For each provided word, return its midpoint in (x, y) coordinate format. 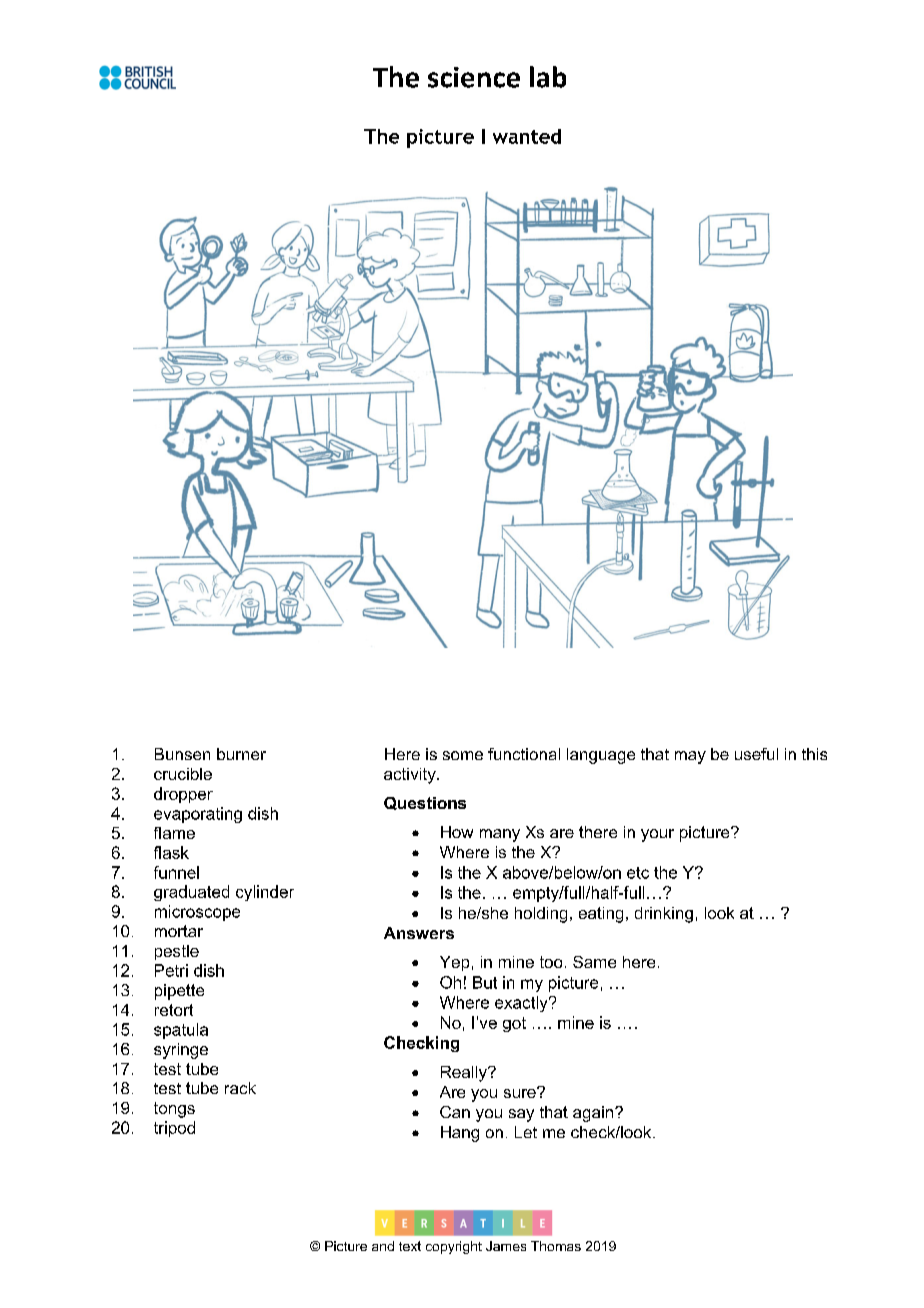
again (594, 1114)
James (506, 1246)
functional (524, 754)
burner (241, 754)
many (500, 835)
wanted (527, 136)
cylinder (265, 893)
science (474, 77)
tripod (174, 1129)
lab (548, 77)
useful (756, 754)
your (657, 835)
